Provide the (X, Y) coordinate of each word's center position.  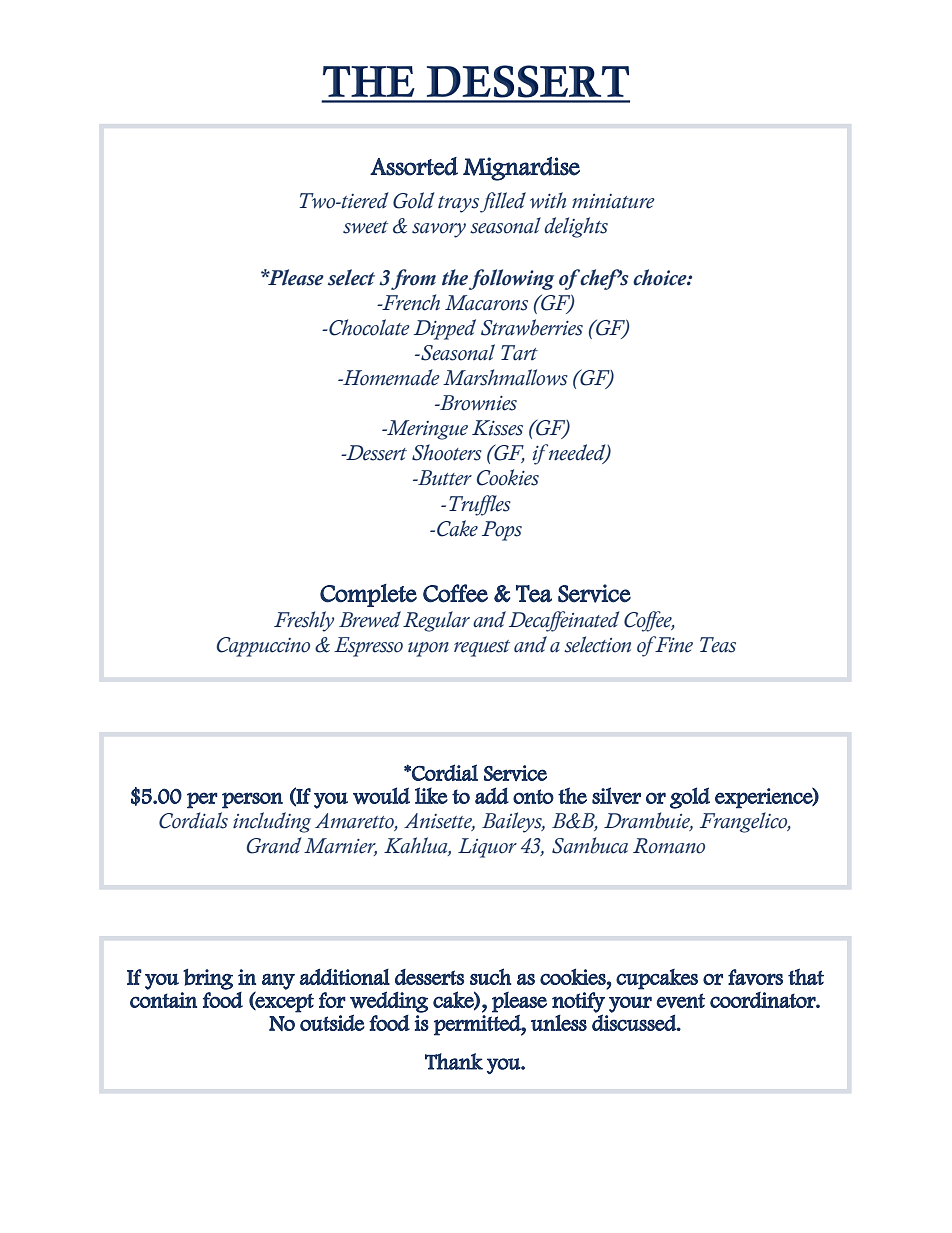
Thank (454, 1061)
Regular (436, 621)
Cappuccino (263, 647)
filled (503, 202)
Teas (718, 645)
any (278, 981)
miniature (613, 201)
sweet (365, 227)
